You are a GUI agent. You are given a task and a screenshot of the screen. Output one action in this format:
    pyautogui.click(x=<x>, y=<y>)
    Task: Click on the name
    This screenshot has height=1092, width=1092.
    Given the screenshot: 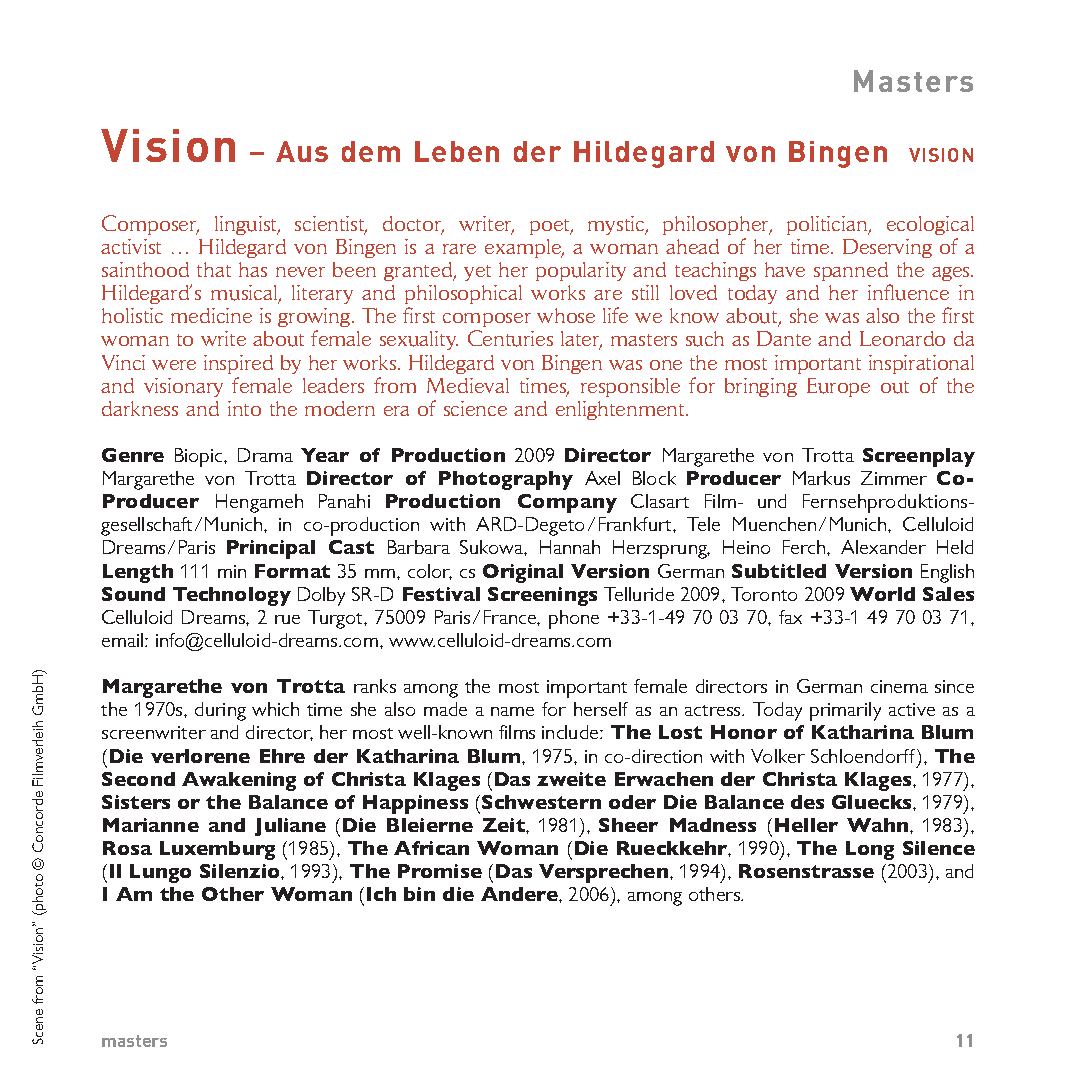 What is the action you would take?
    pyautogui.click(x=512, y=711)
